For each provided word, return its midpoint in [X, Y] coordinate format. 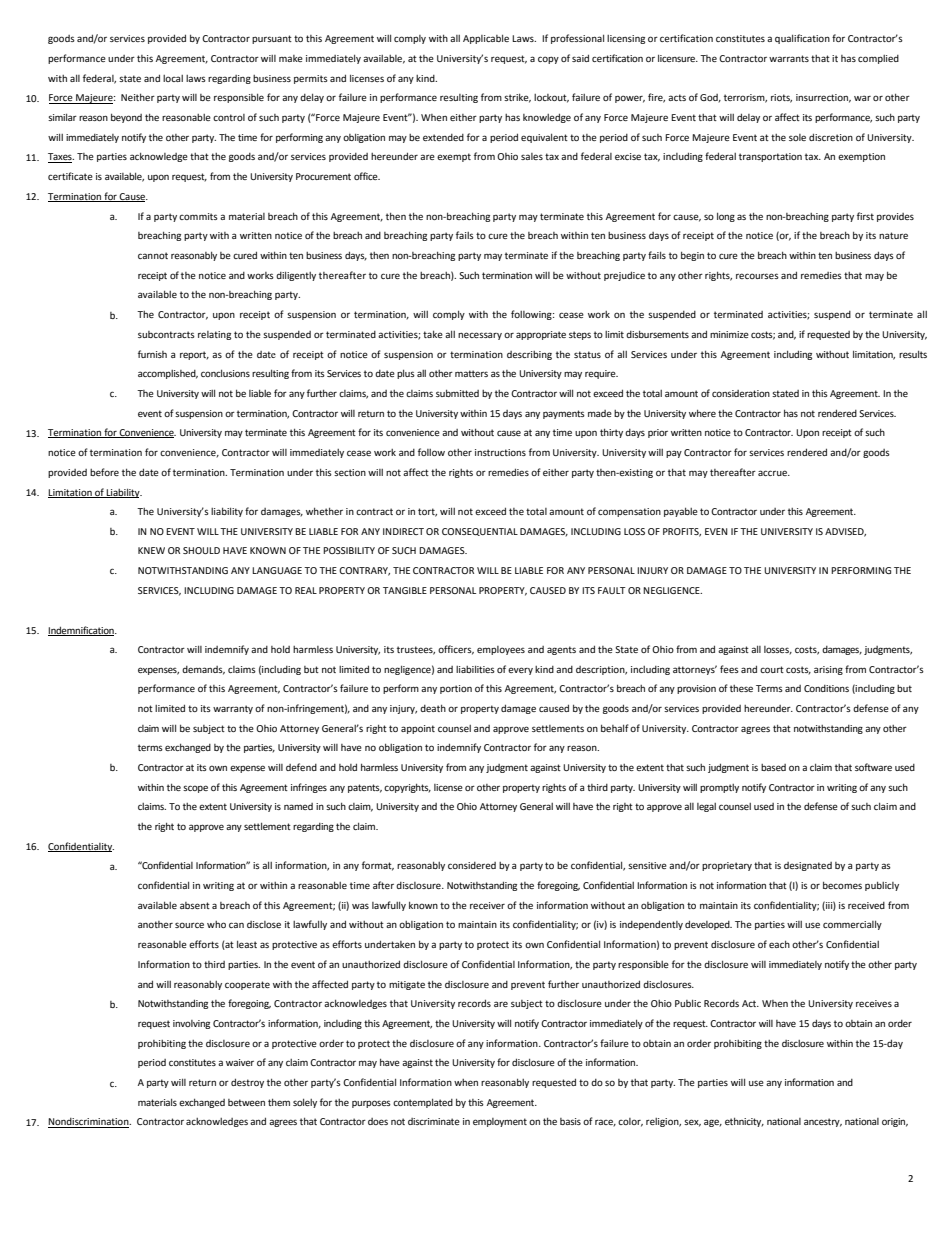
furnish [152, 354]
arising [828, 670]
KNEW [151, 550]
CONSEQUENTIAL [480, 532]
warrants [789, 58]
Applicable [486, 39]
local [173, 78]
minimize [729, 334]
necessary [480, 336]
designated [808, 866]
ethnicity [744, 1122]
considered [472, 865]
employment [500, 1122]
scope [195, 789]
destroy [247, 1083]
